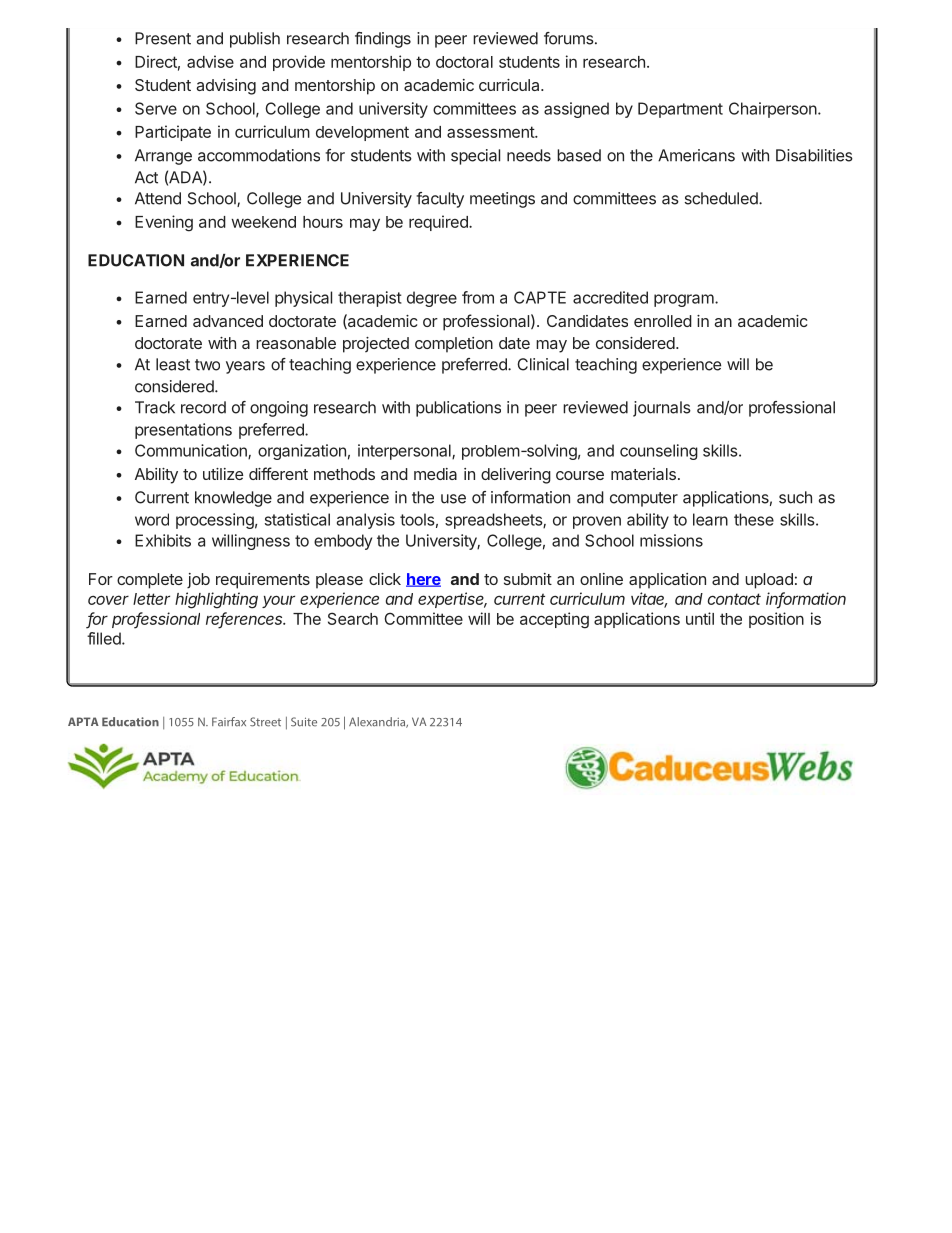  What do you see at coordinates (210, 61) in the image?
I see `advise` at bounding box center [210, 61].
